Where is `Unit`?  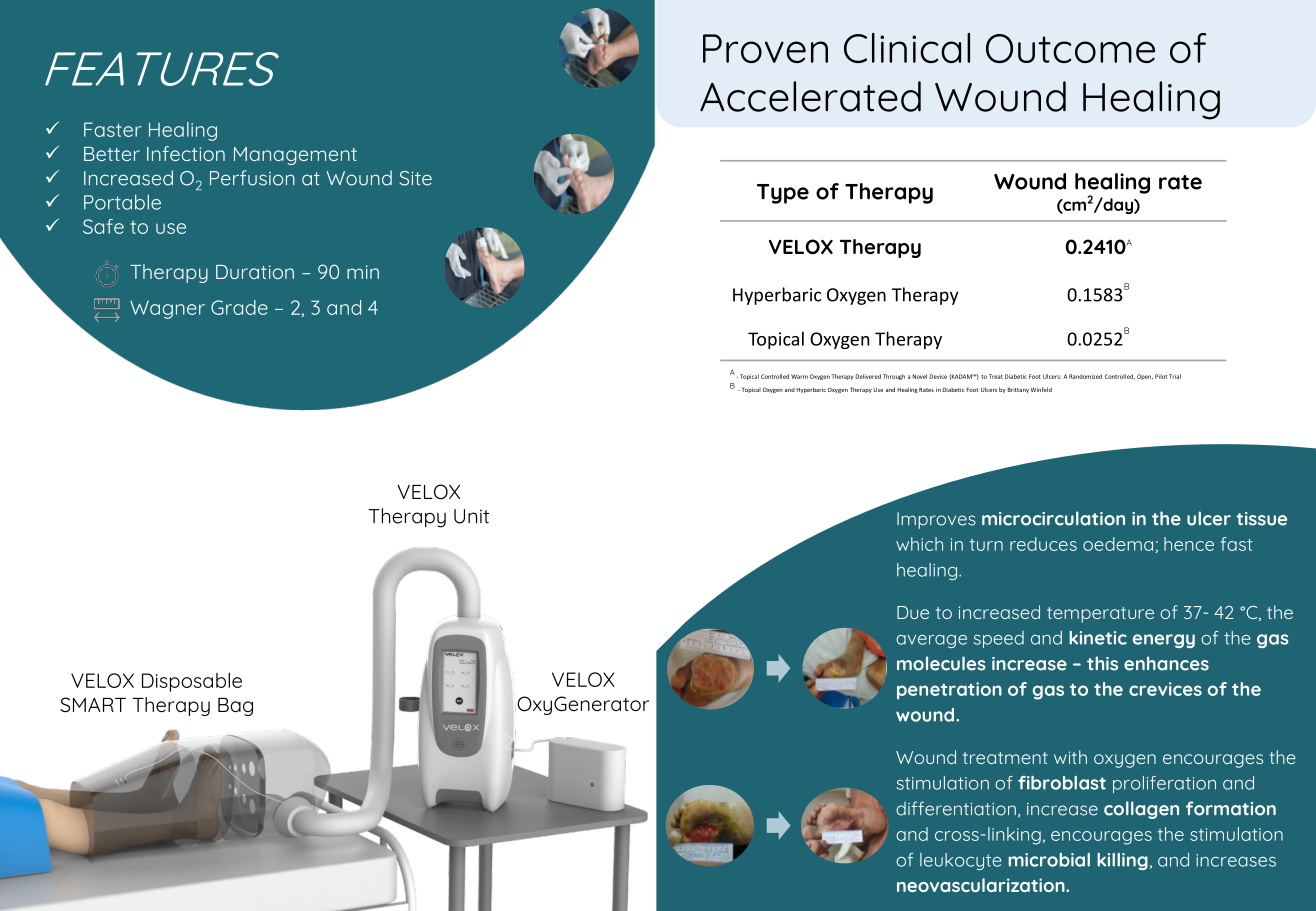 Unit is located at coordinates (471, 516).
